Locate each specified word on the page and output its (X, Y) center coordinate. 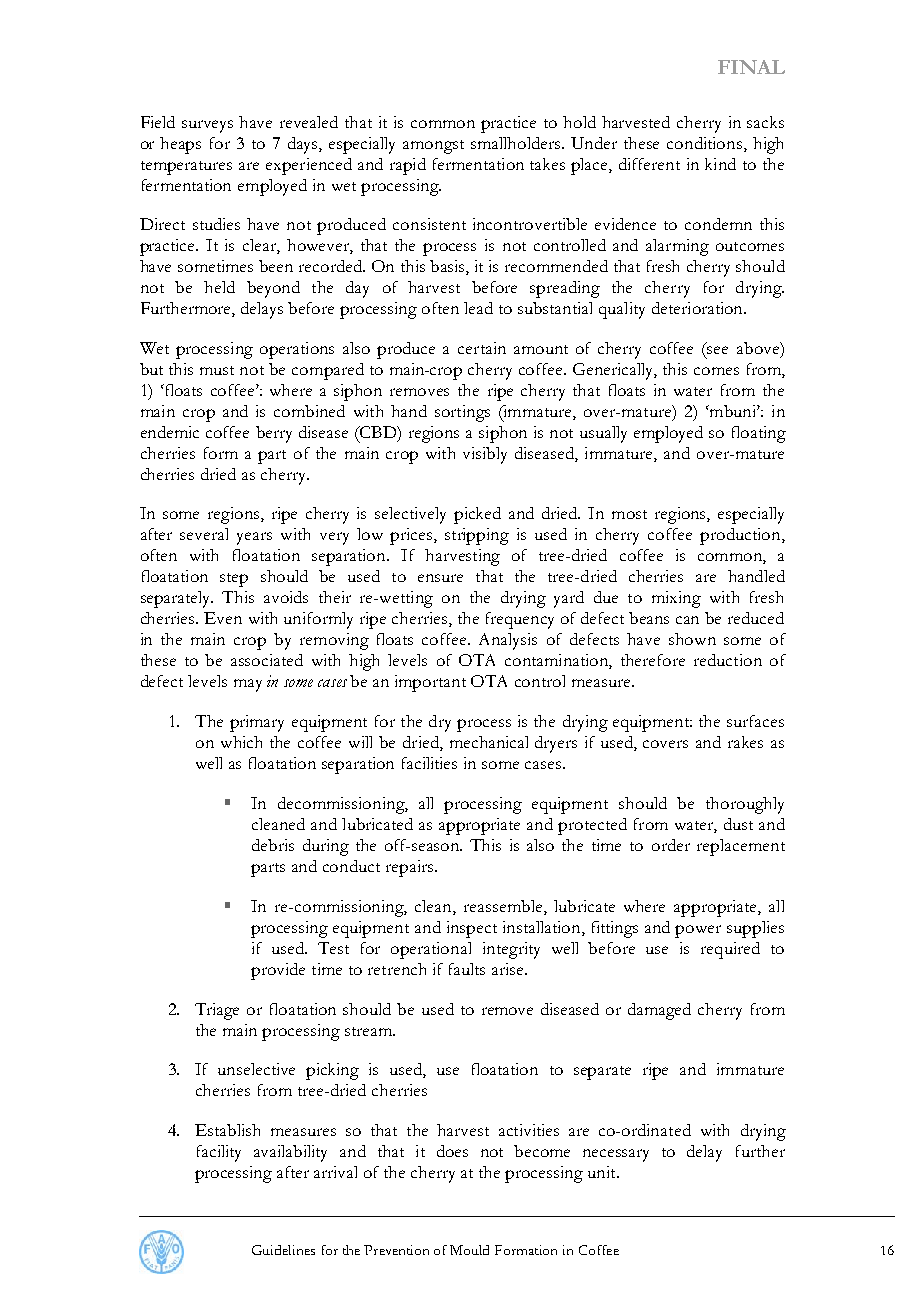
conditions (706, 144)
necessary (616, 1155)
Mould (469, 1250)
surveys (207, 126)
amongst (433, 147)
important (430, 683)
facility (219, 1153)
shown (692, 639)
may (248, 685)
